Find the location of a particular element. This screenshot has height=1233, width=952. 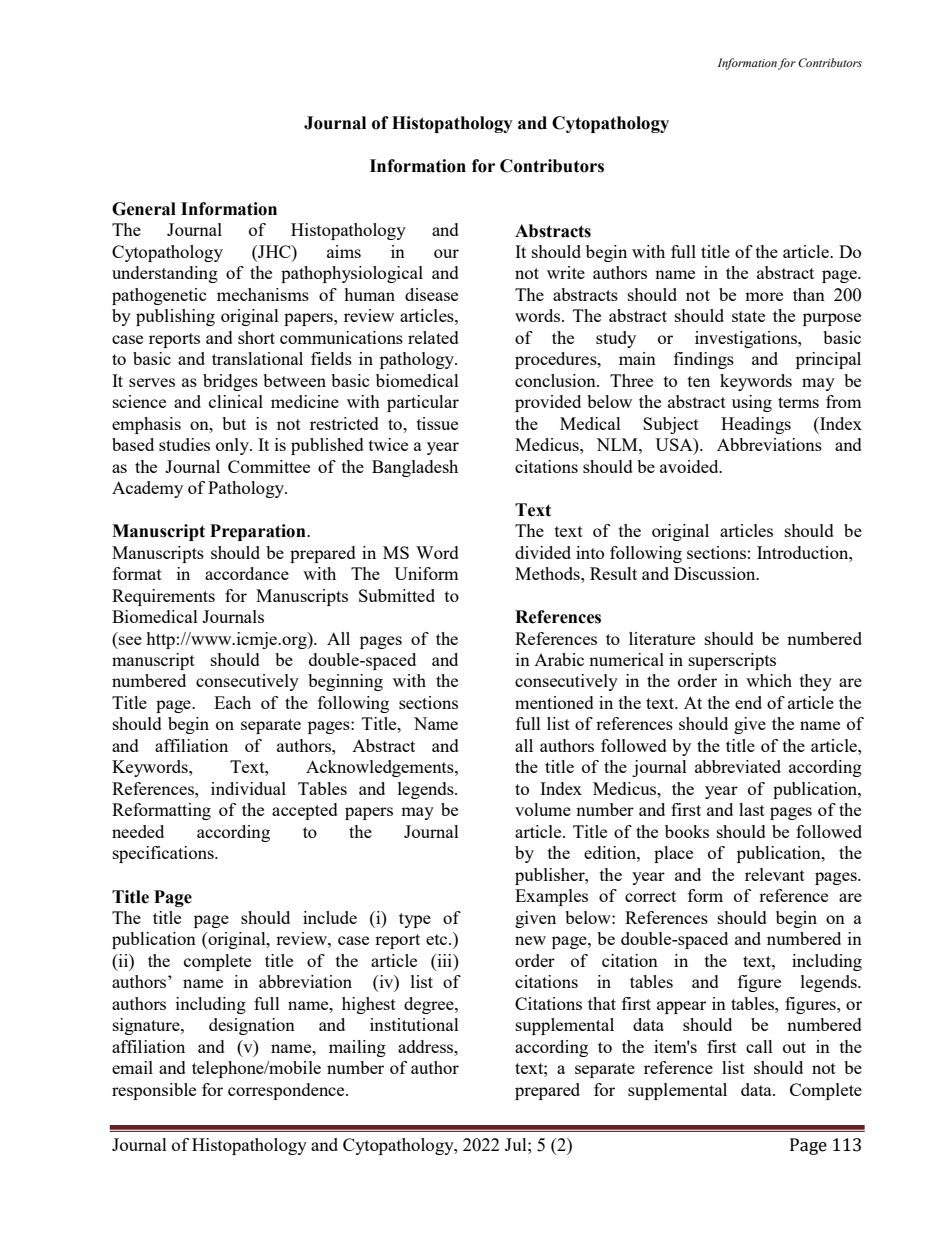

volume is located at coordinates (543, 809).
